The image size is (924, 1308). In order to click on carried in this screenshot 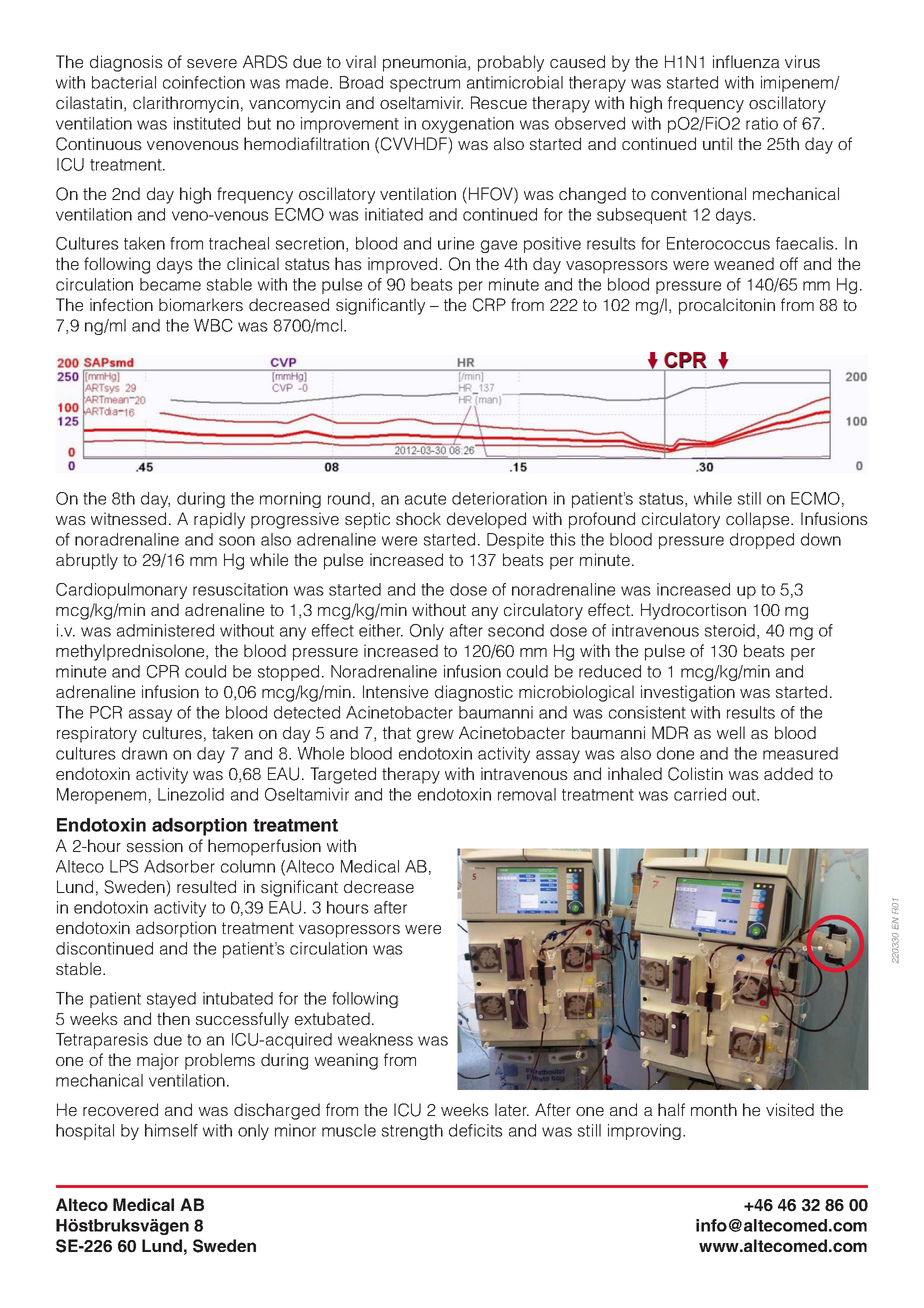, I will do `click(700, 794)`.
